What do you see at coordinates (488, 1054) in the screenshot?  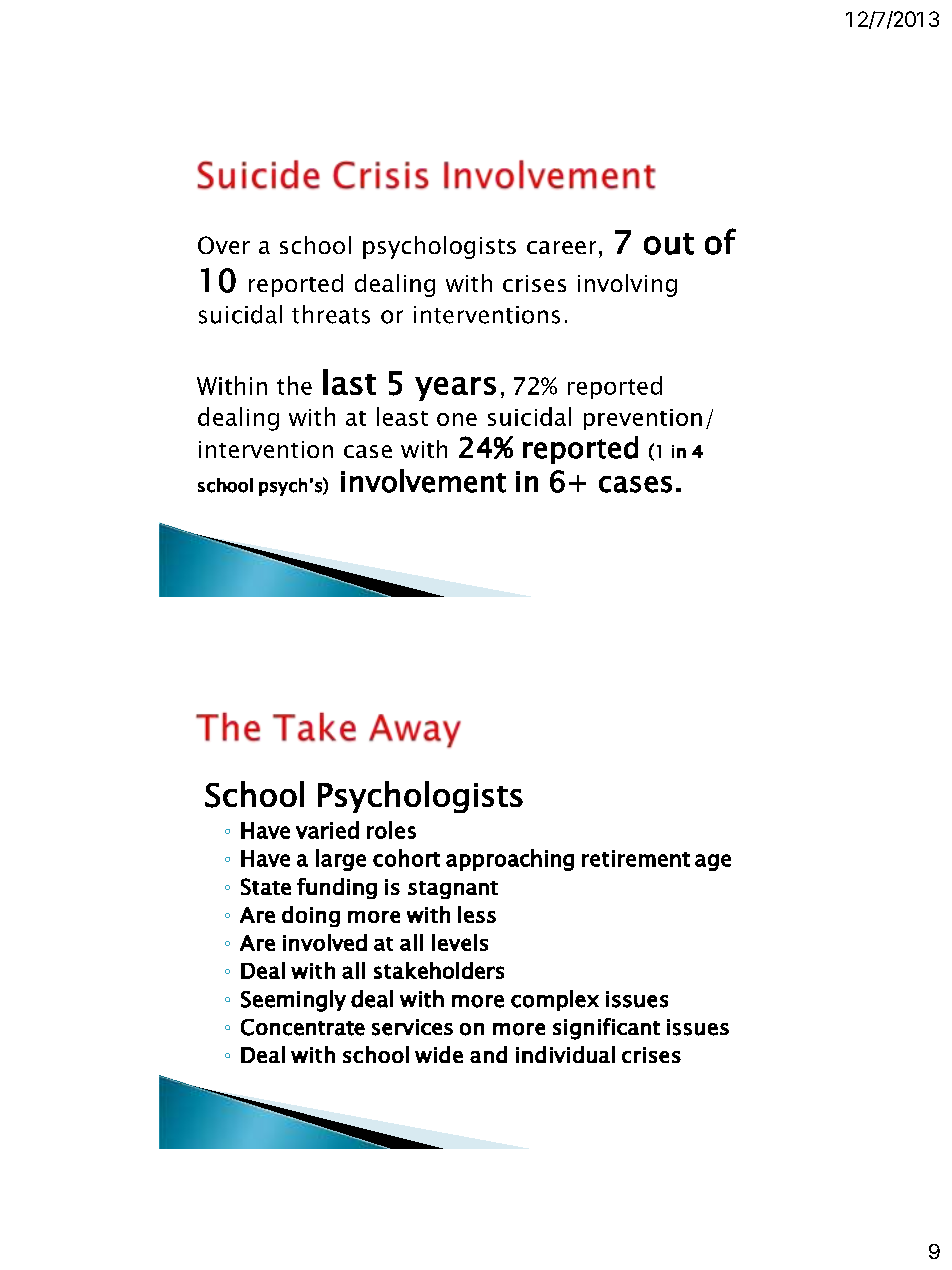 I see `and` at bounding box center [488, 1054].
